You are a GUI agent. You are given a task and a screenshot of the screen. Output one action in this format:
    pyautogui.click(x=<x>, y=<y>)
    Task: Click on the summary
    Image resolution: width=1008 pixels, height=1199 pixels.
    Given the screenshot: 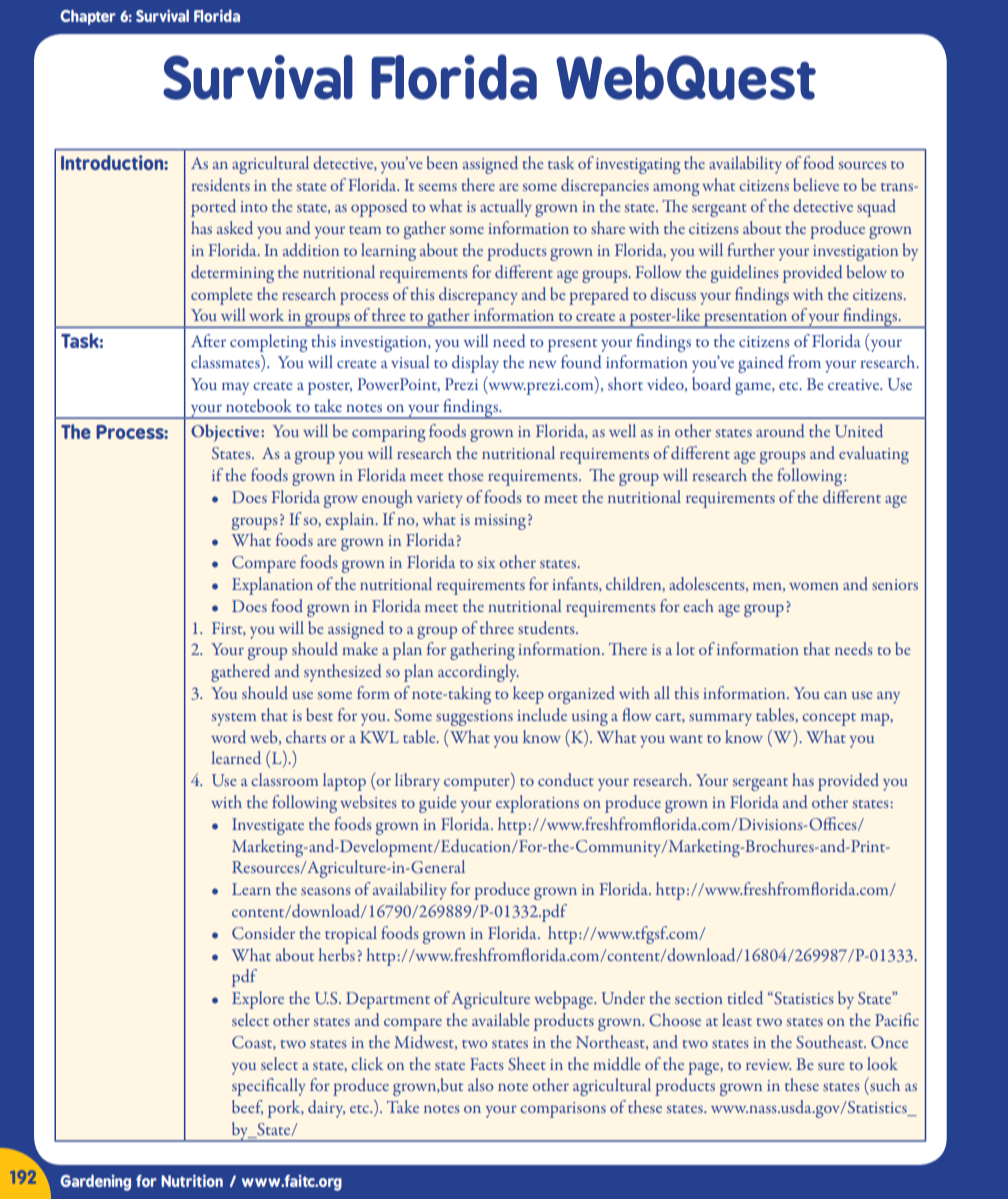 What is the action you would take?
    pyautogui.click(x=720, y=719)
